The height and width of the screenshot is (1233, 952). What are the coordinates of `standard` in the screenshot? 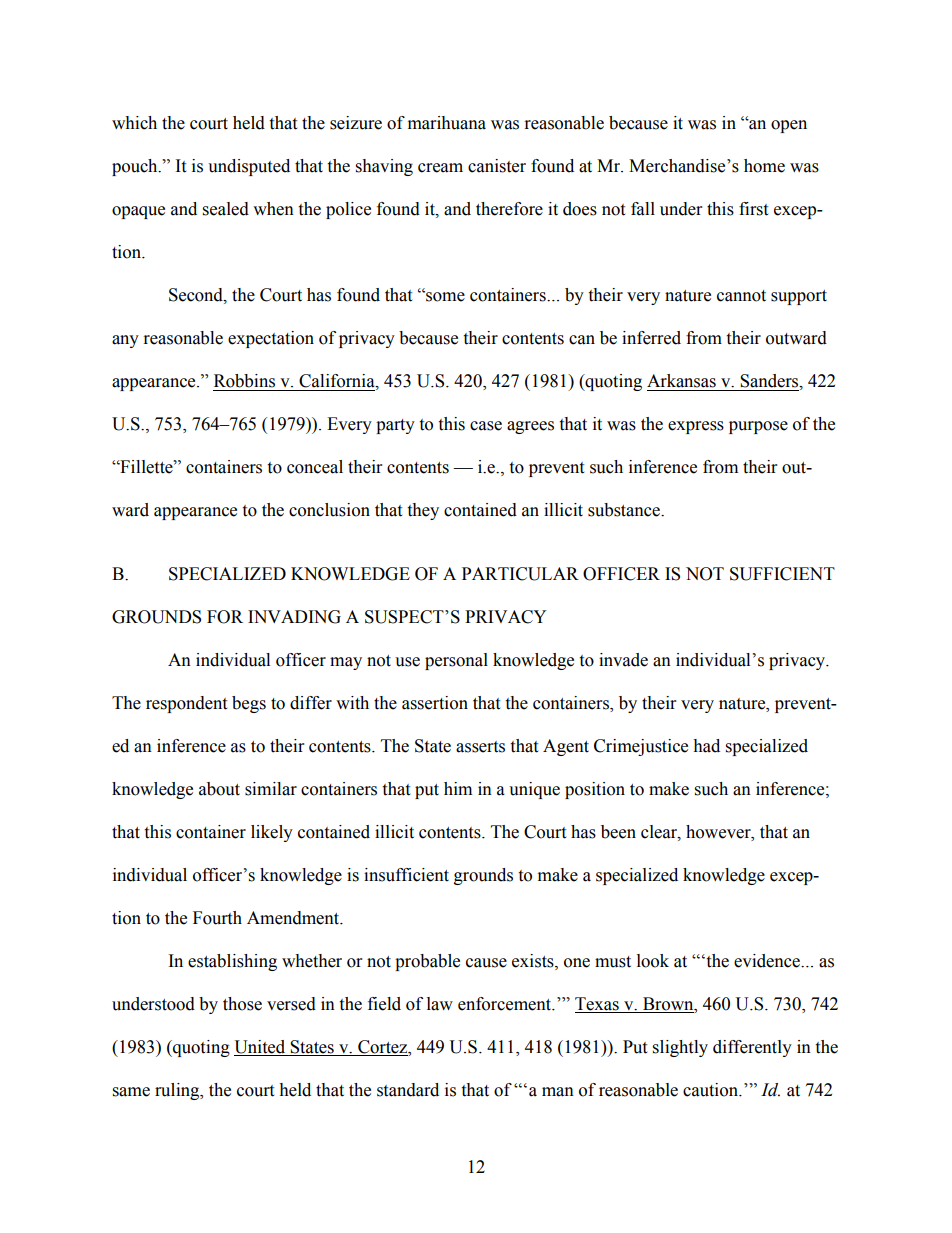 It's located at (408, 1090).
